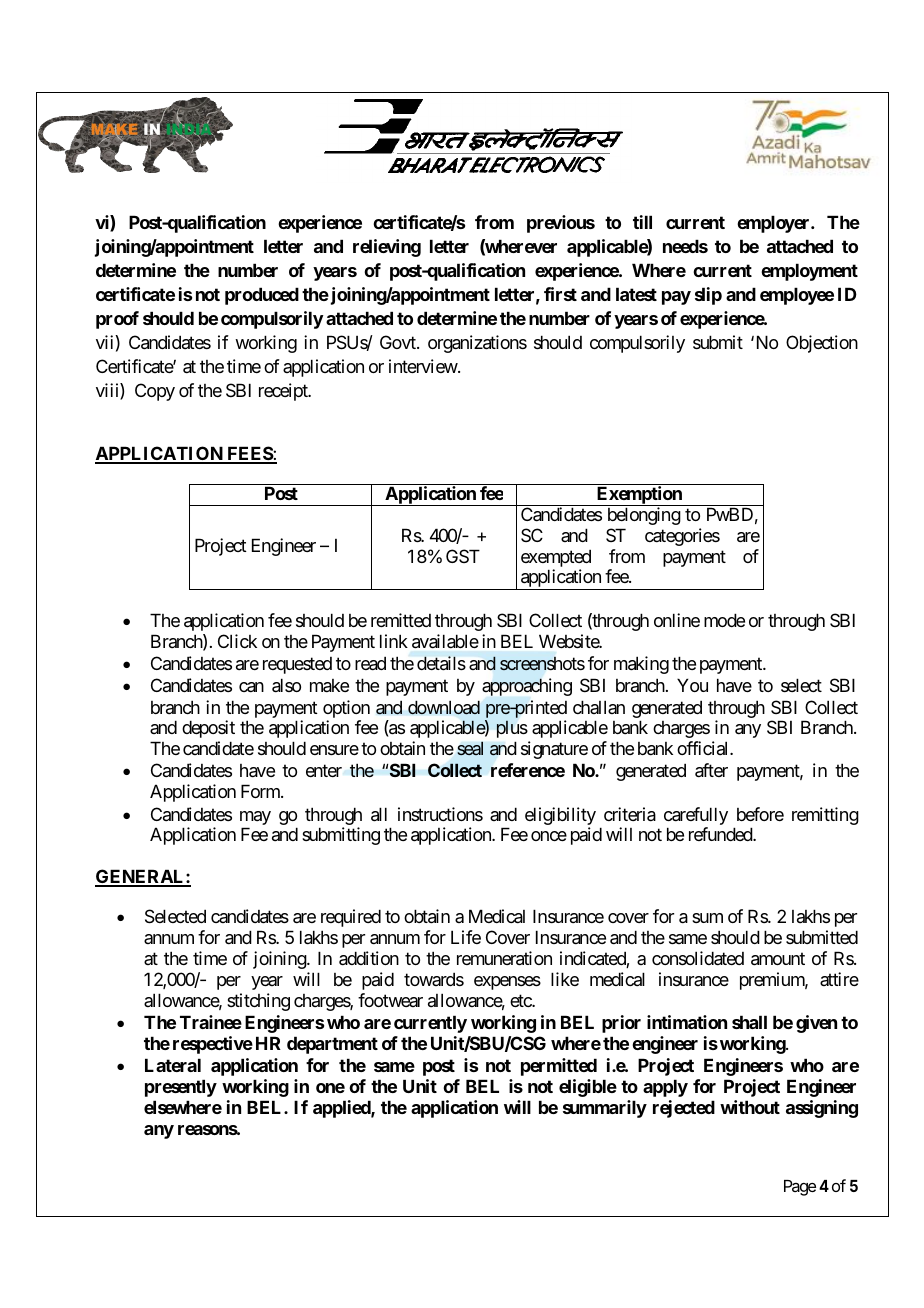 This screenshot has width=924, height=1308. I want to click on employer, so click(774, 224).
